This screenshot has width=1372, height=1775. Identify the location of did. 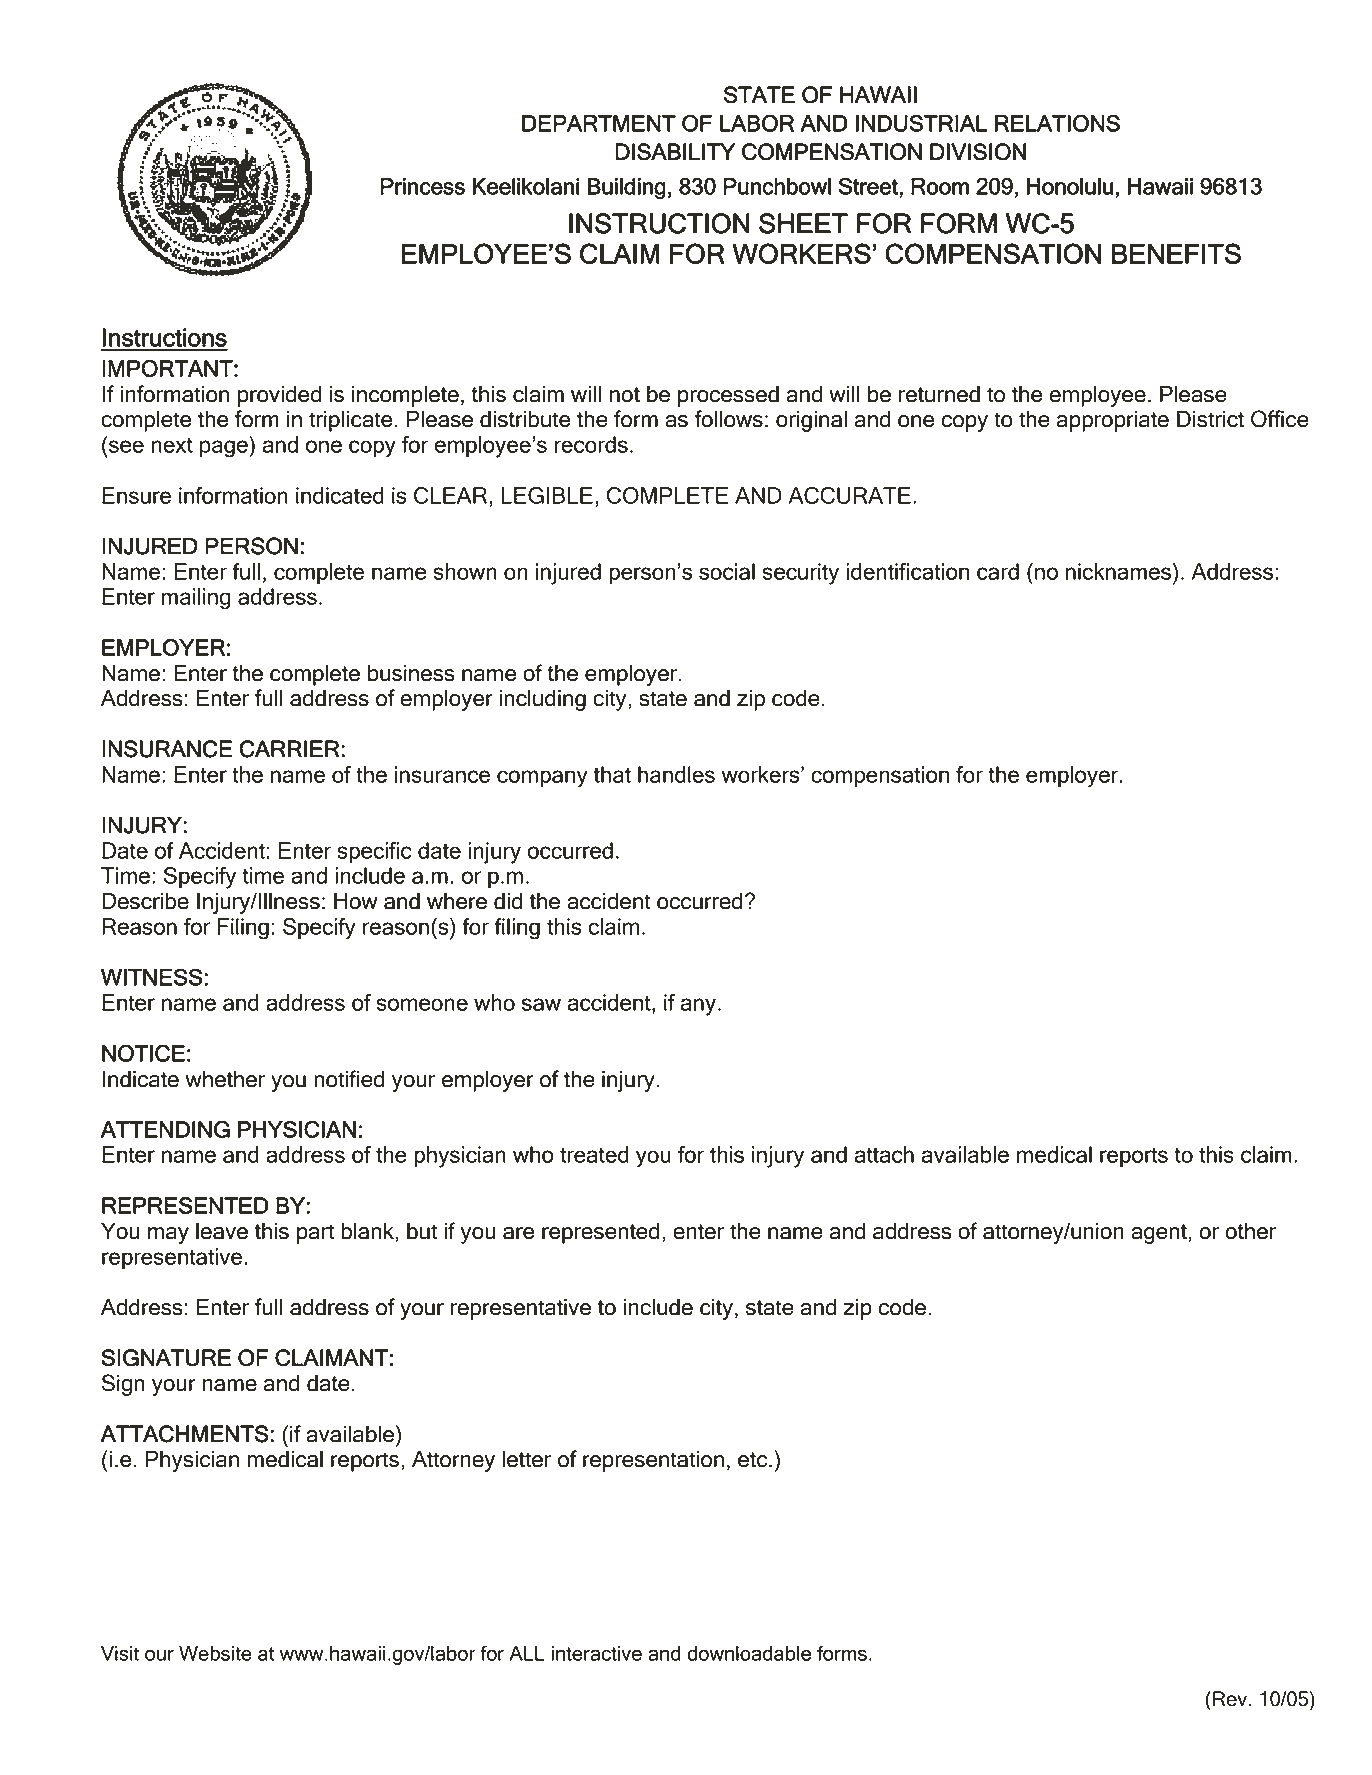
(508, 901).
